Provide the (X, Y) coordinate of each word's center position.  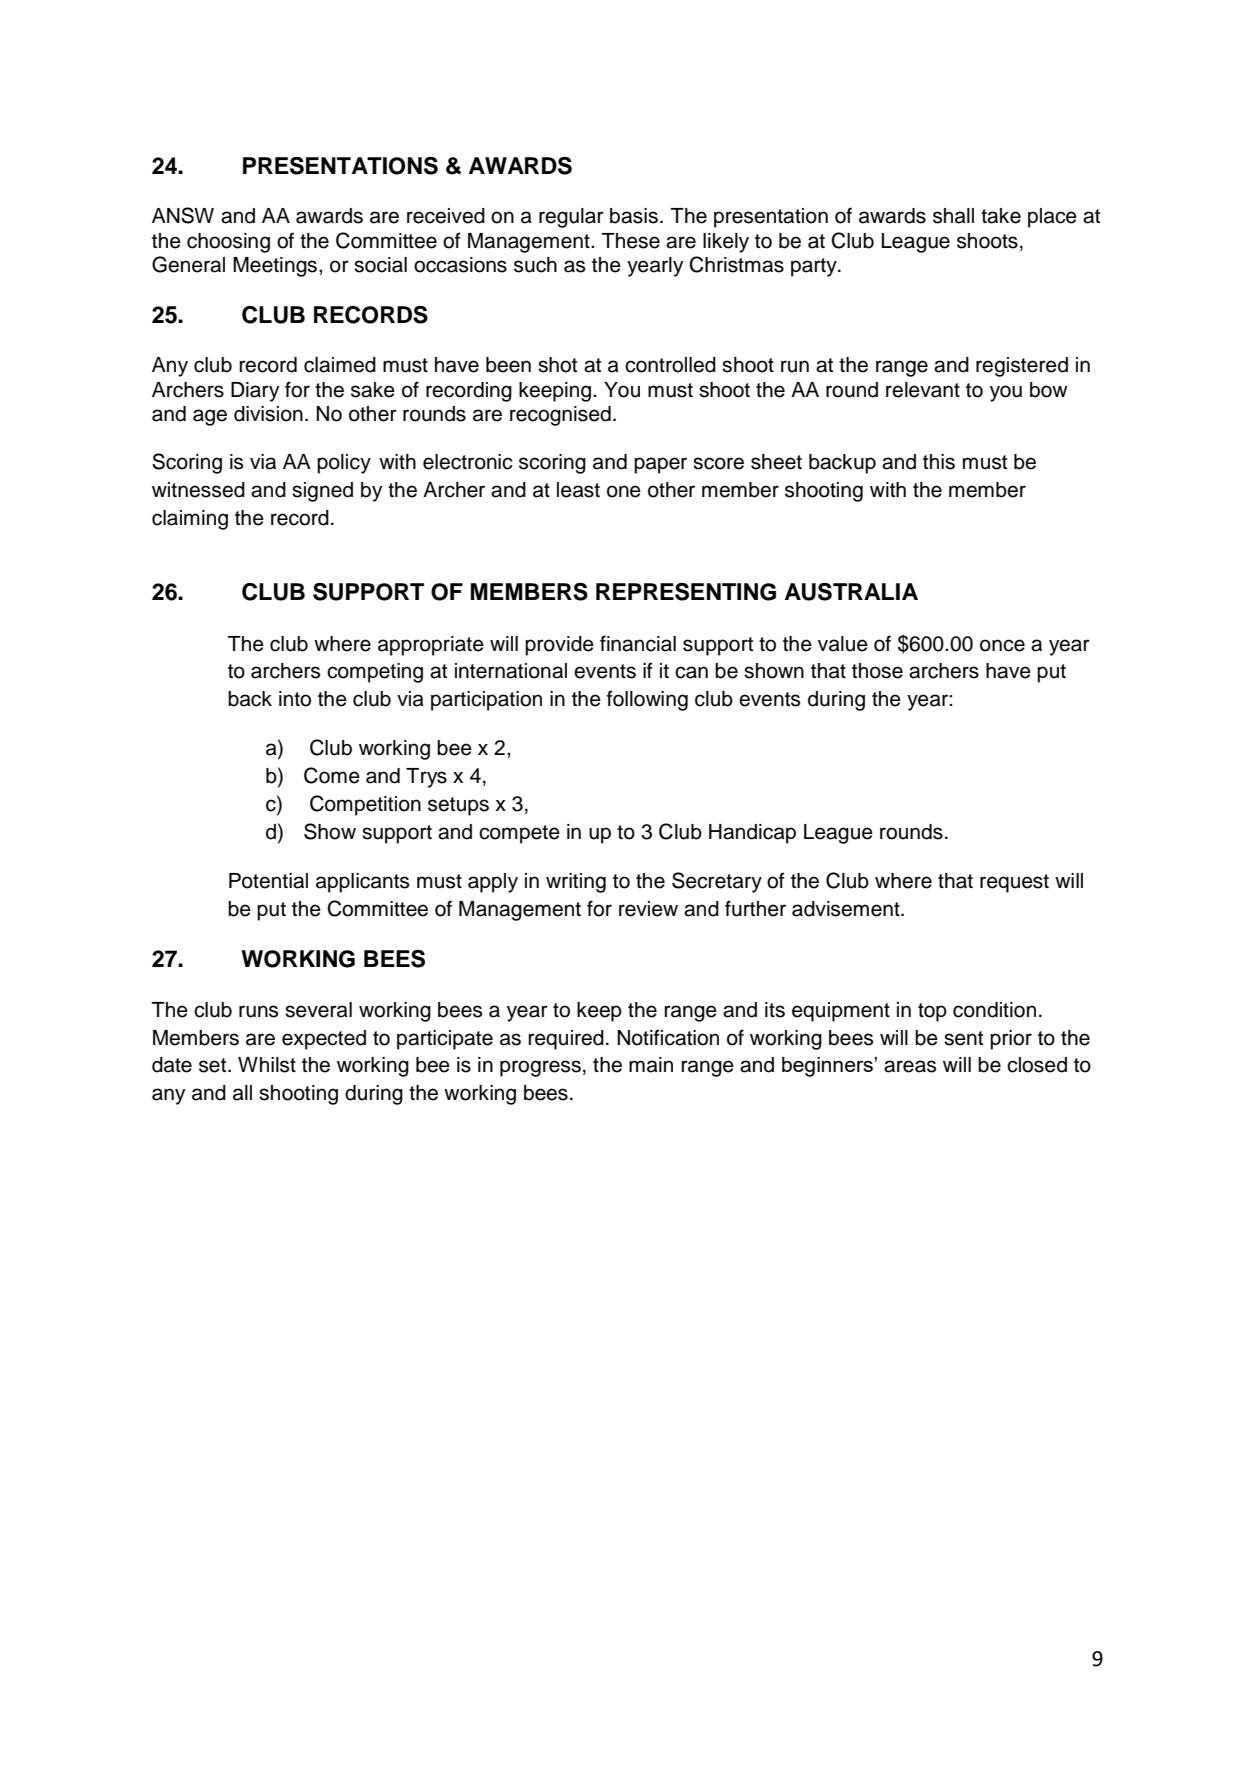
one (624, 491)
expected (324, 1040)
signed (322, 492)
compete (519, 834)
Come (332, 775)
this (939, 462)
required (566, 1040)
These (631, 241)
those (877, 671)
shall (953, 216)
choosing (228, 243)
